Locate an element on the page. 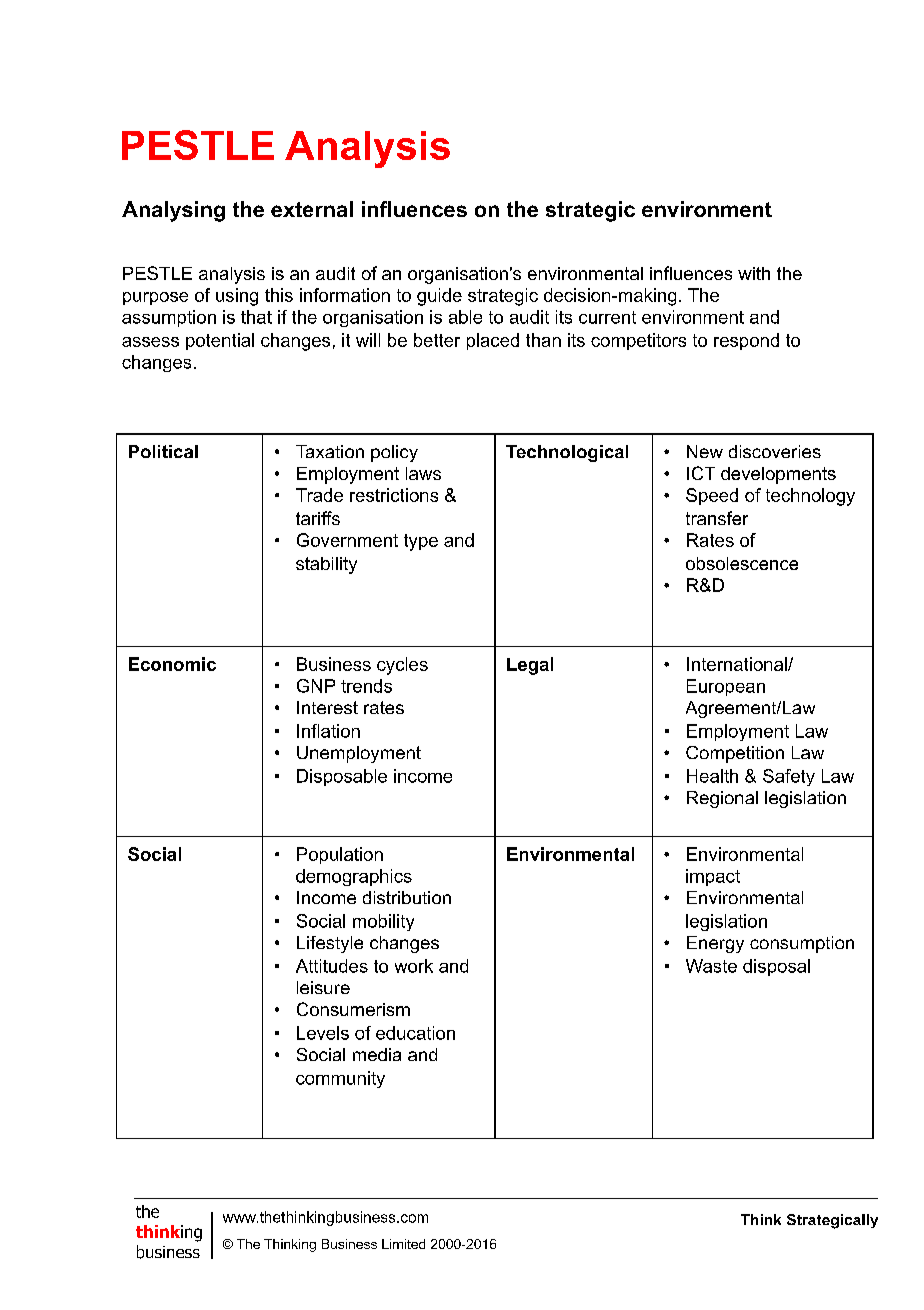  with is located at coordinates (754, 273).
